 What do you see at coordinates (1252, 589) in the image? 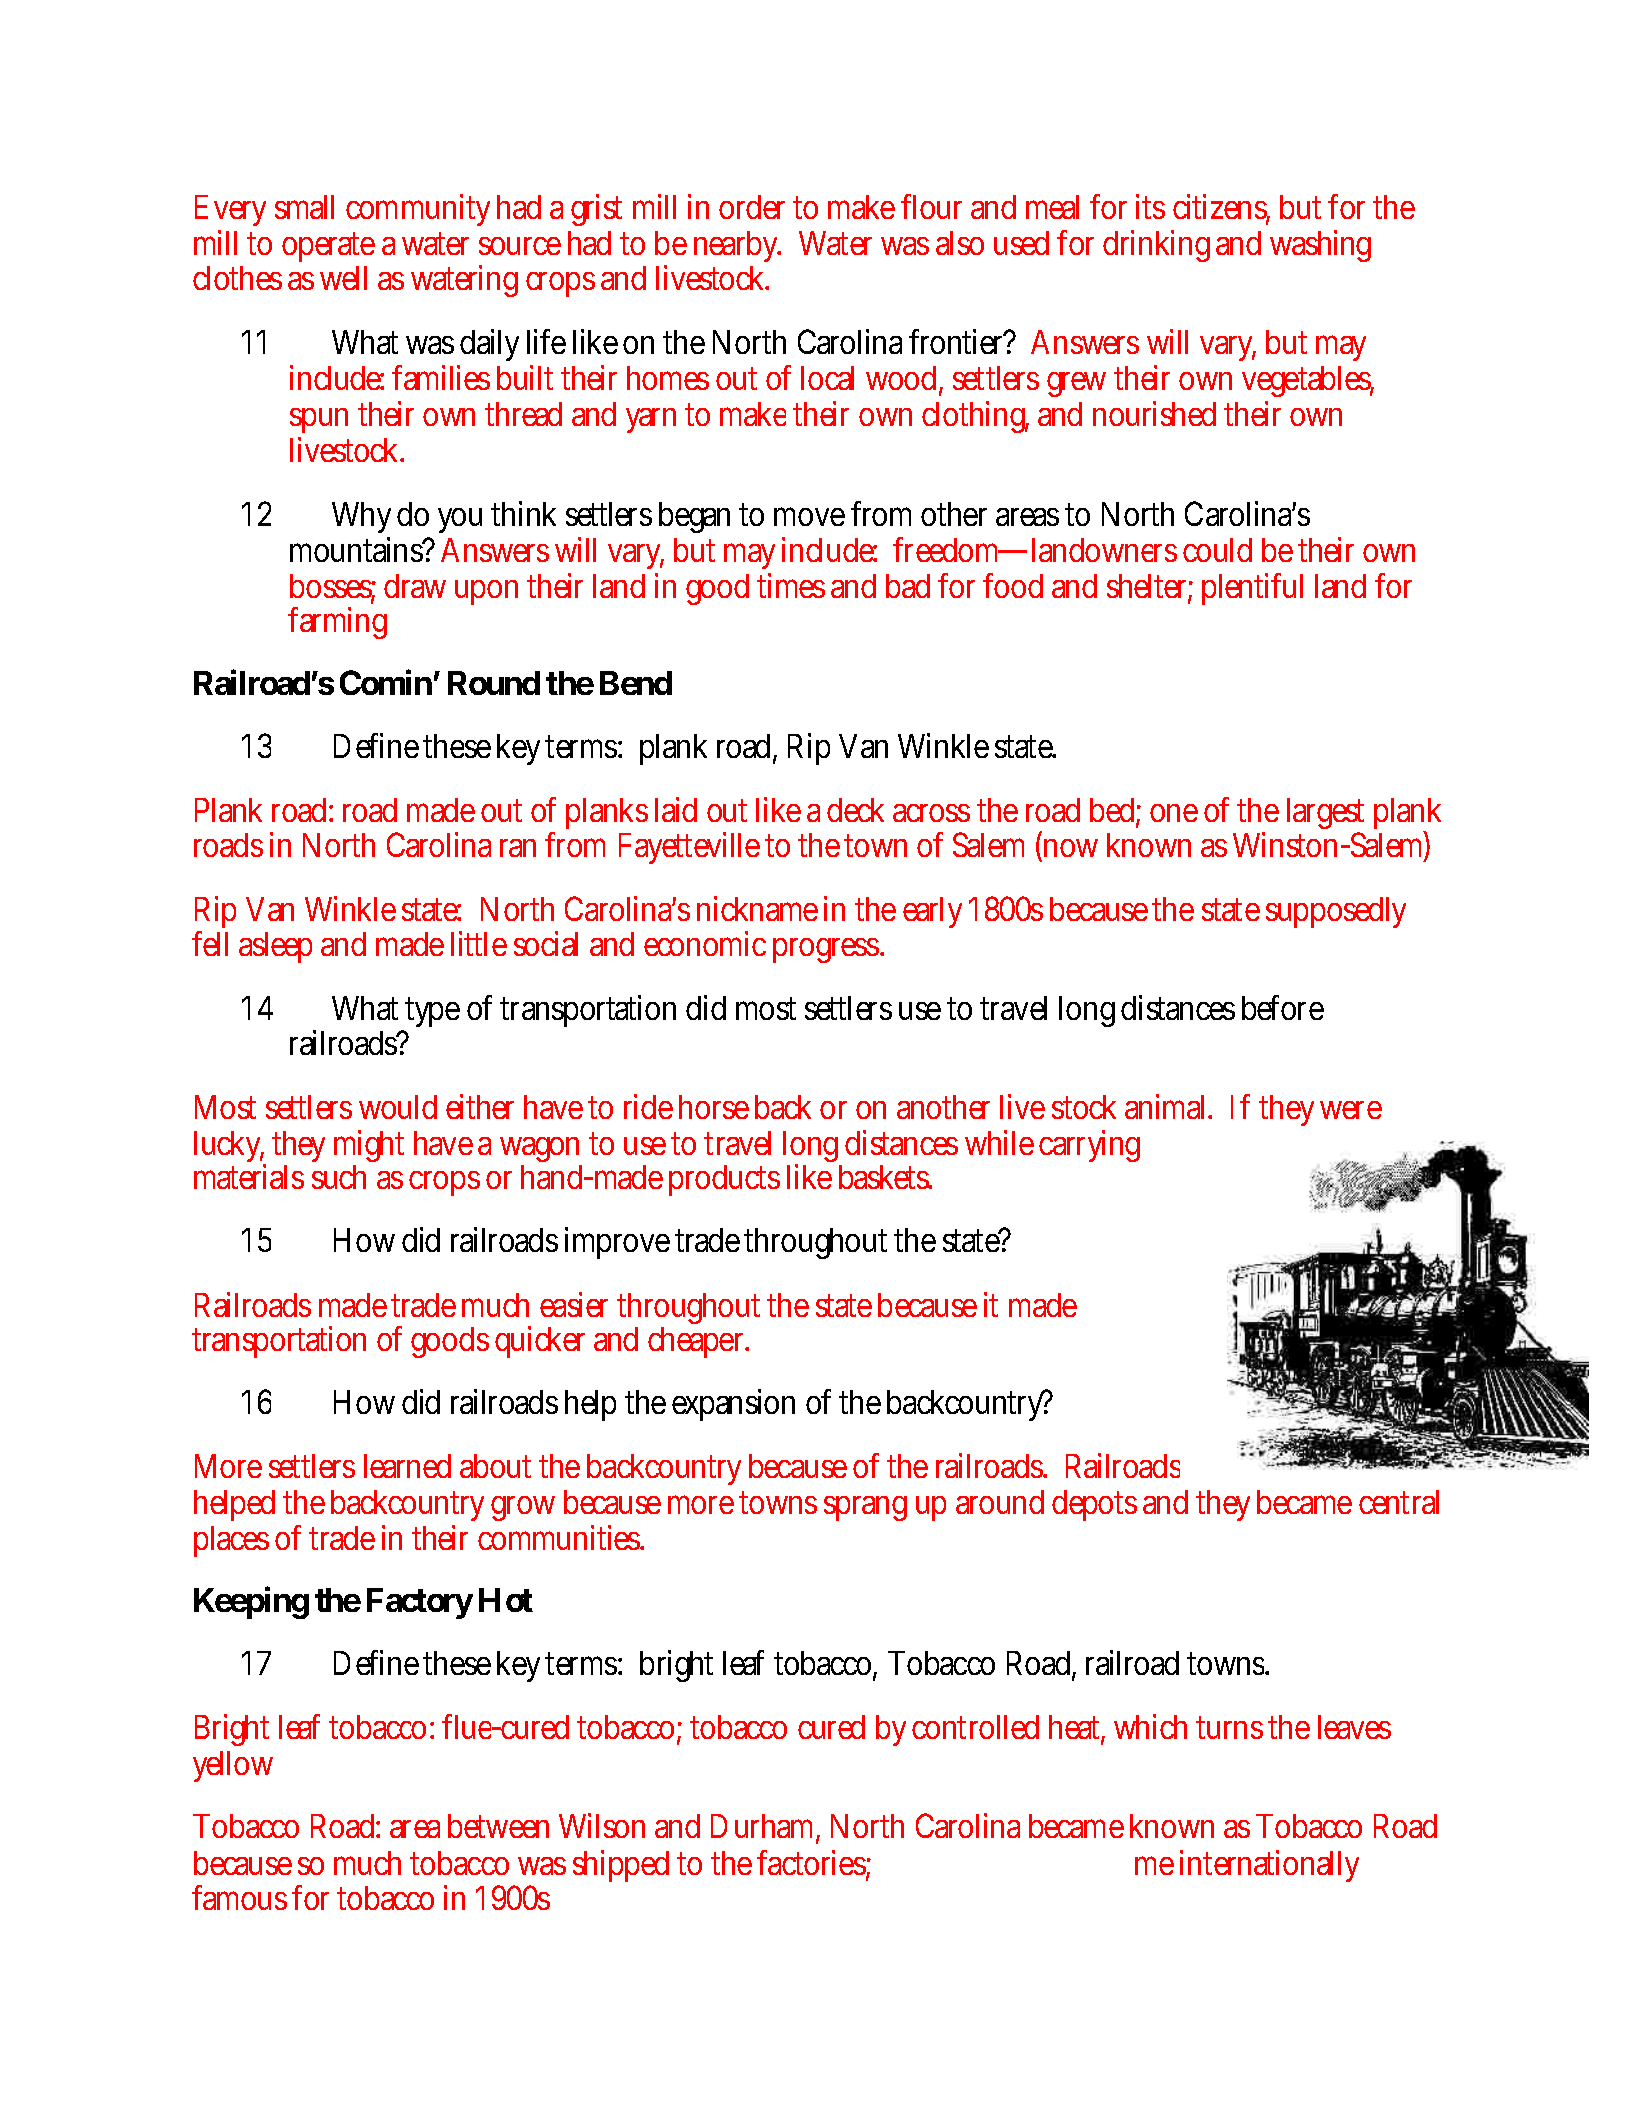
I see `plentiful` at bounding box center [1252, 589].
